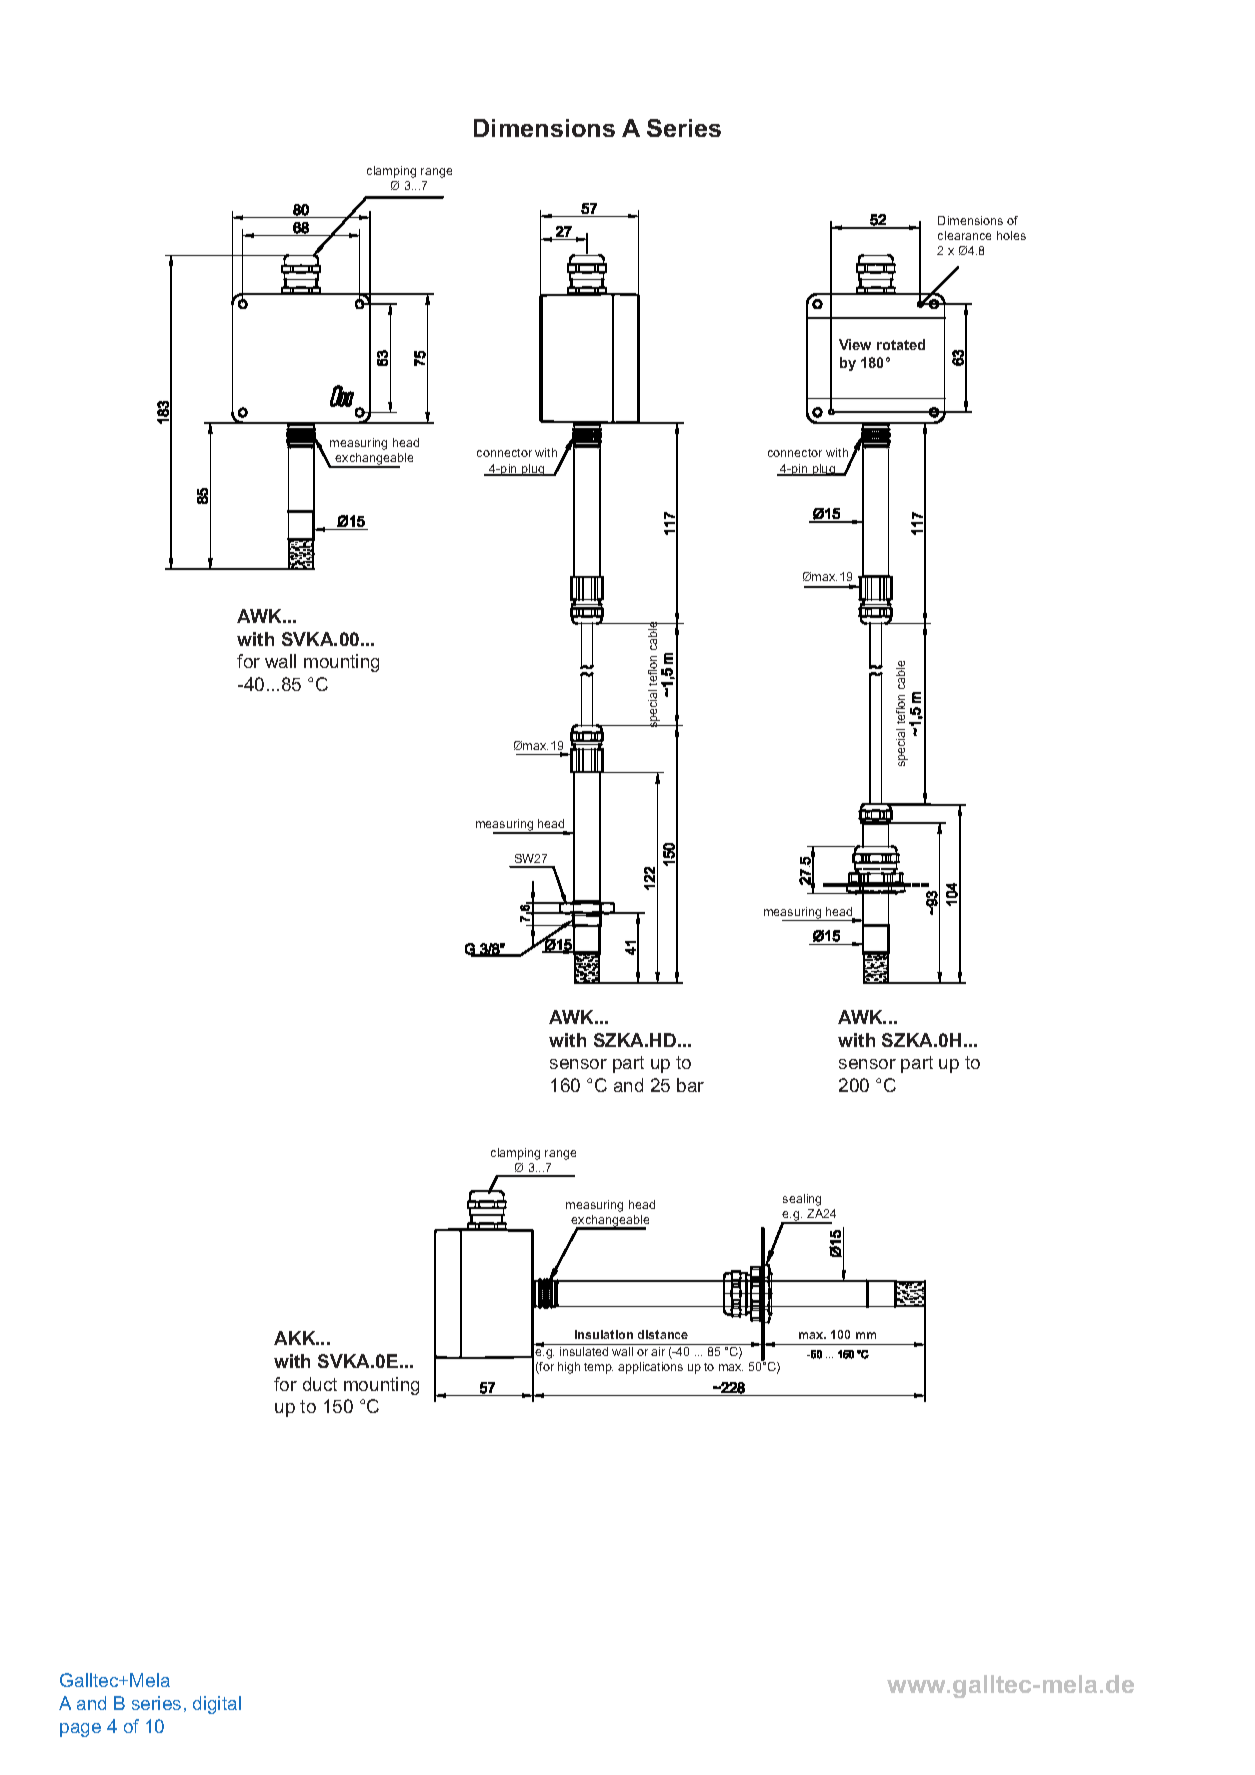  I want to click on View, so click(855, 344).
